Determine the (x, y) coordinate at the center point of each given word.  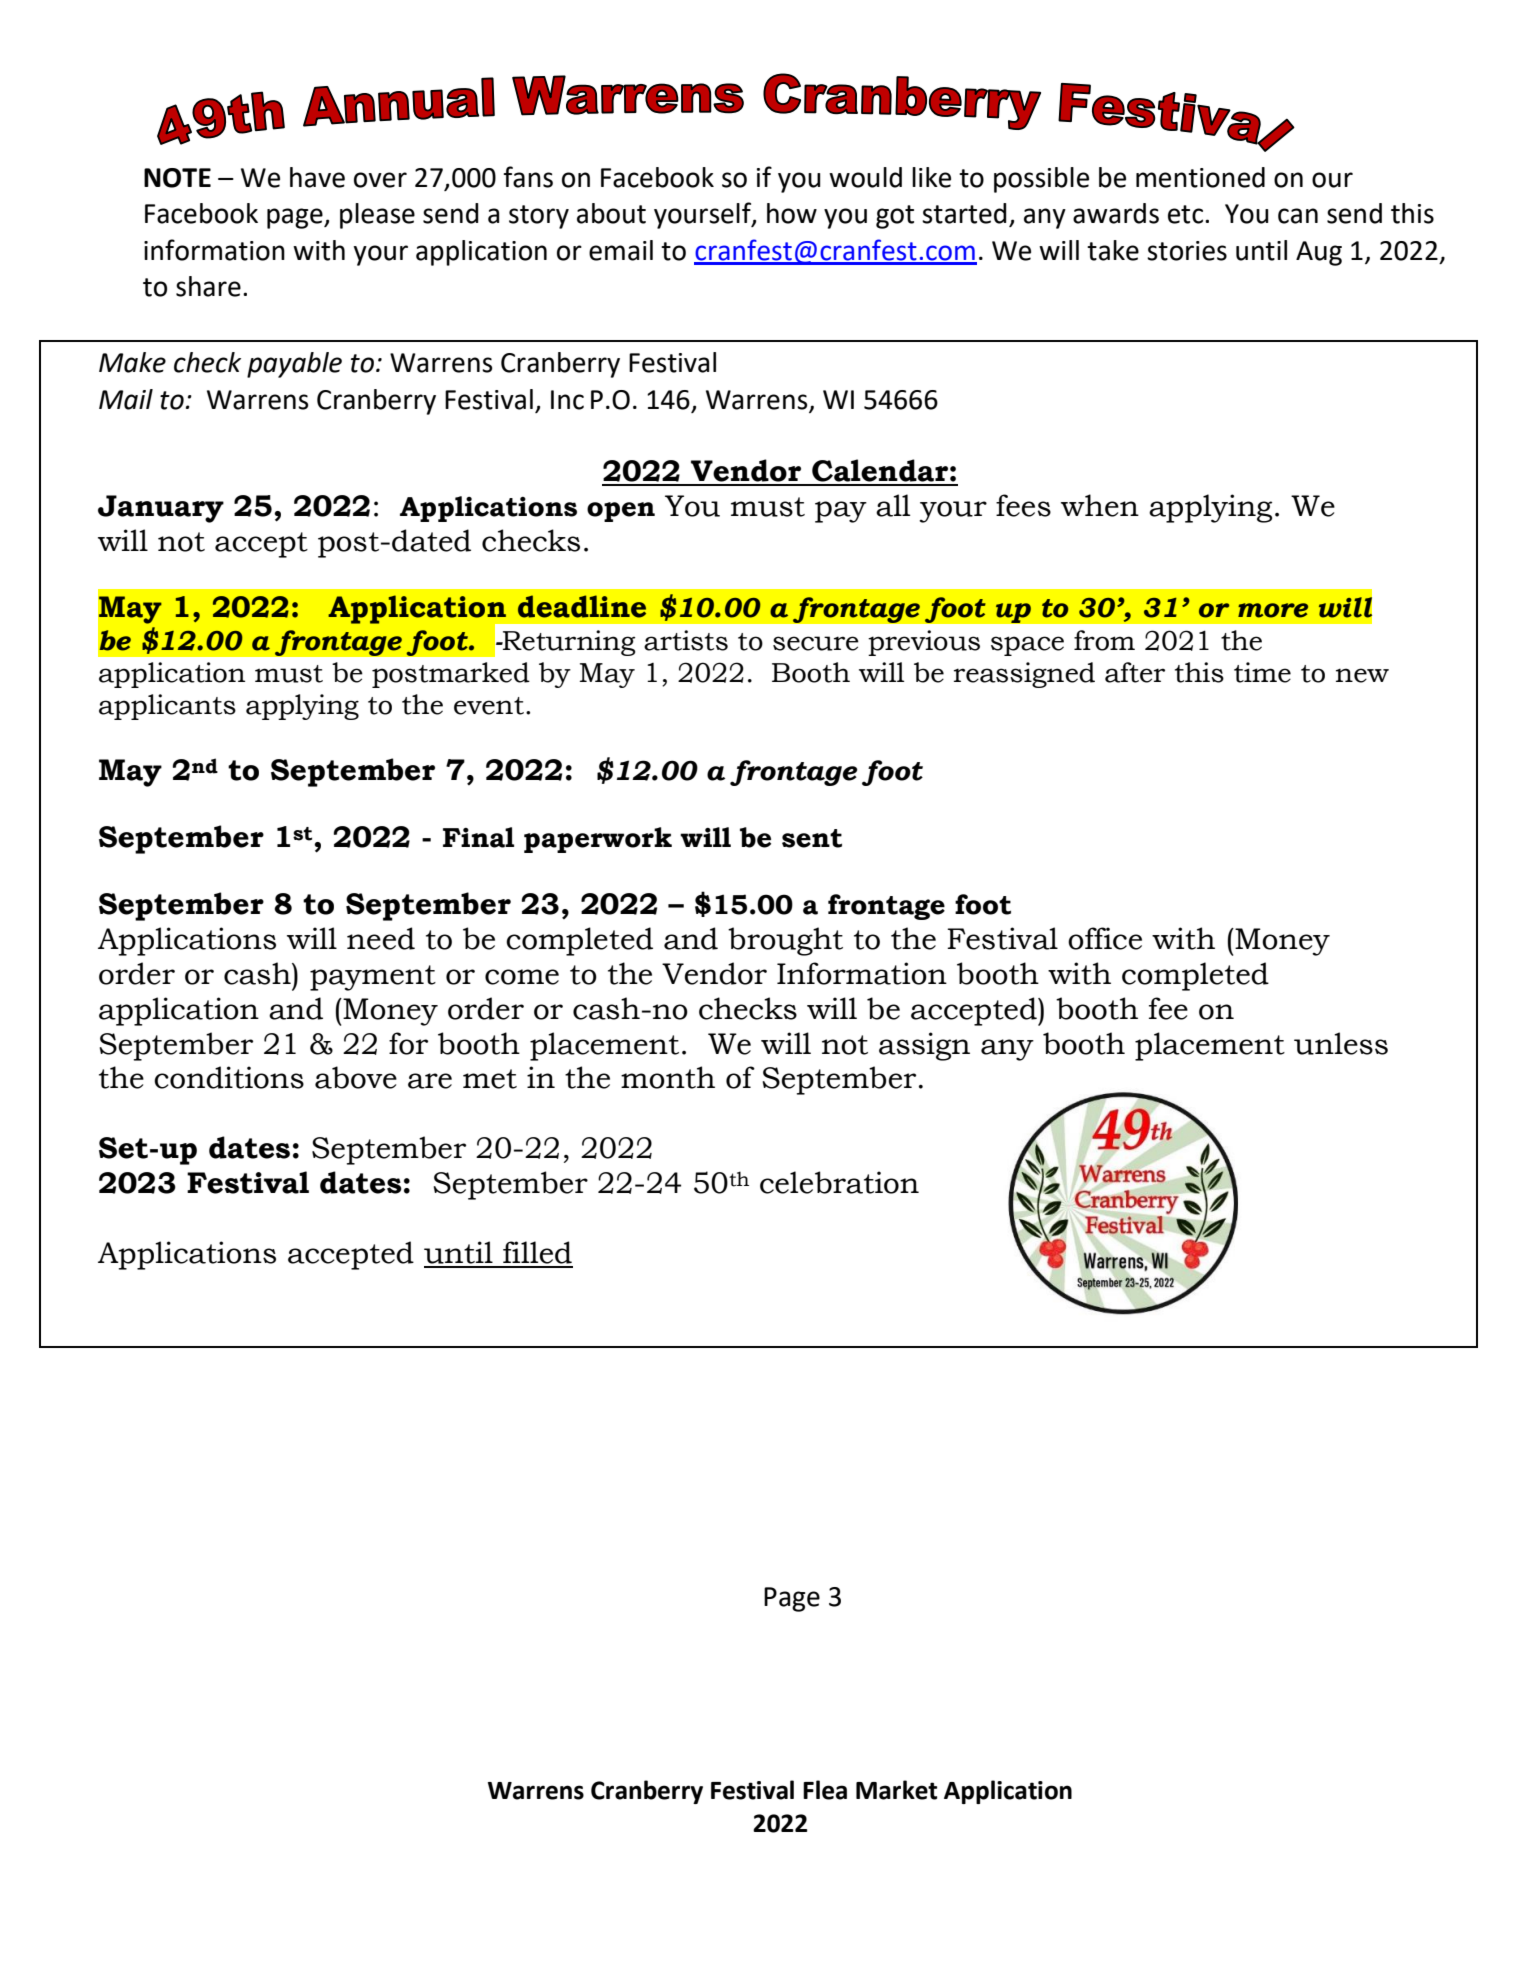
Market (896, 1790)
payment (373, 978)
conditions (229, 1077)
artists (686, 640)
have (317, 177)
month (668, 1077)
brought (785, 941)
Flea (825, 1790)
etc (1185, 214)
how (792, 213)
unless (1341, 1043)
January (161, 509)
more (1273, 610)
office (1105, 938)
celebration (839, 1182)
